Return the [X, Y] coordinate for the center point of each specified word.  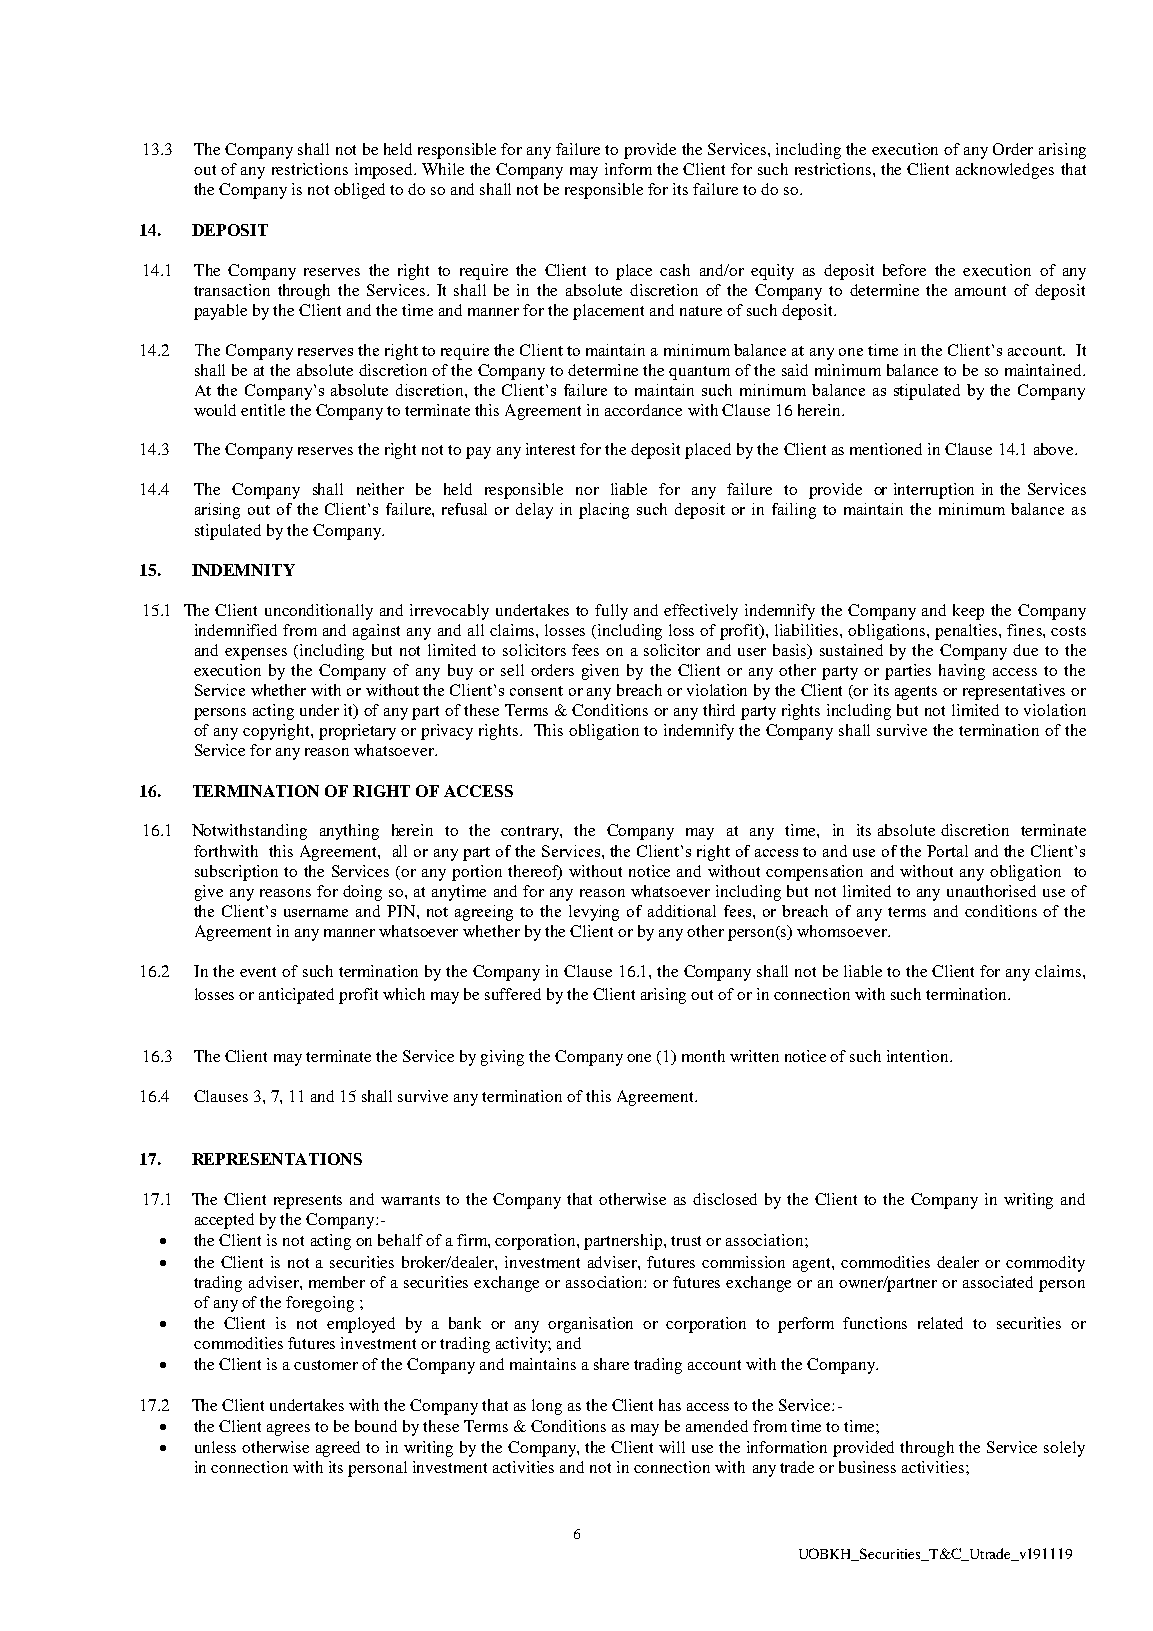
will [672, 1447]
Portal [947, 851]
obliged [359, 191]
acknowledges [1005, 171]
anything [349, 832]
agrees [288, 1430]
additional [682, 911]
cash [675, 270]
